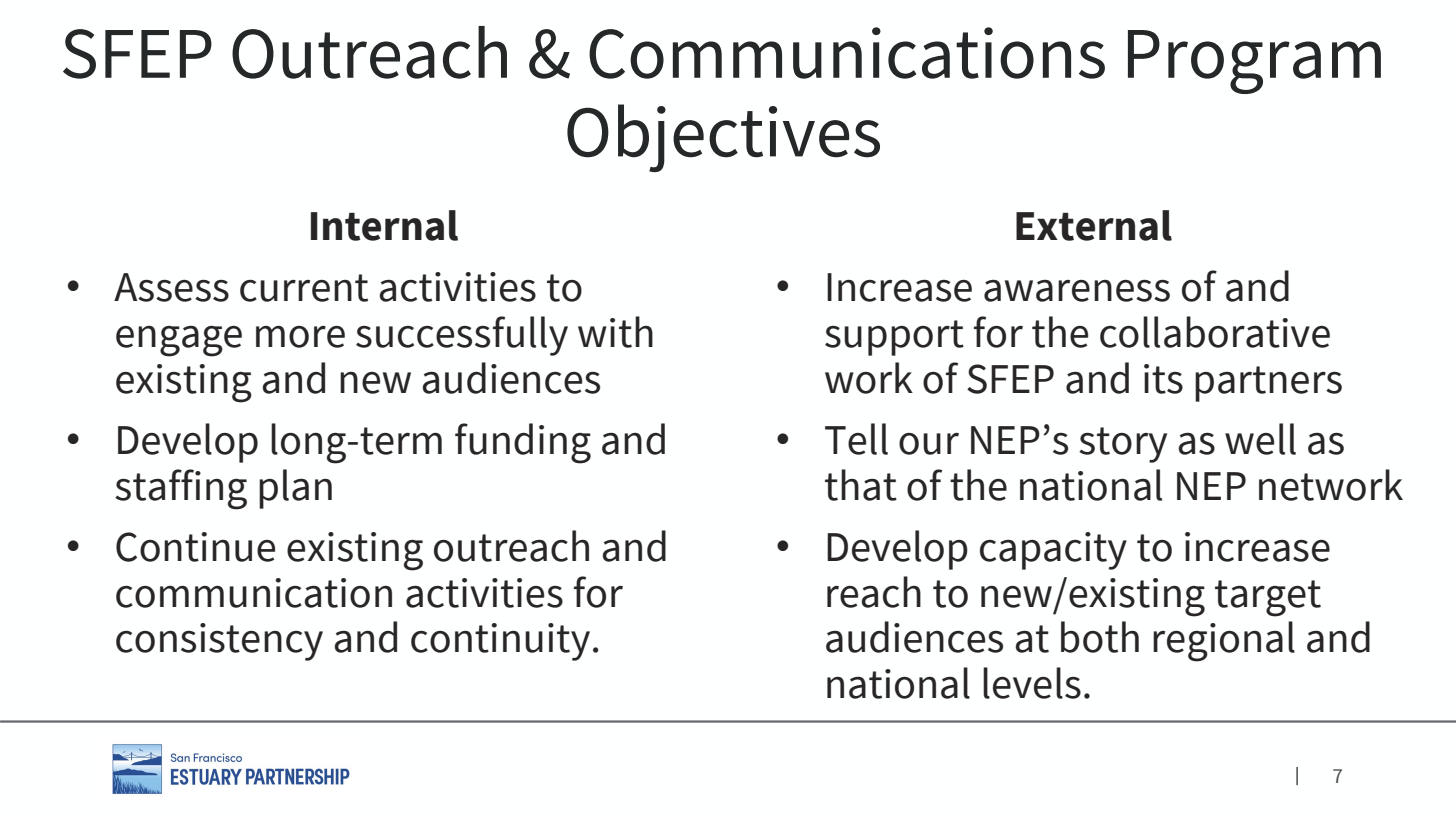  I want to click on Objectives, so click(723, 138).
